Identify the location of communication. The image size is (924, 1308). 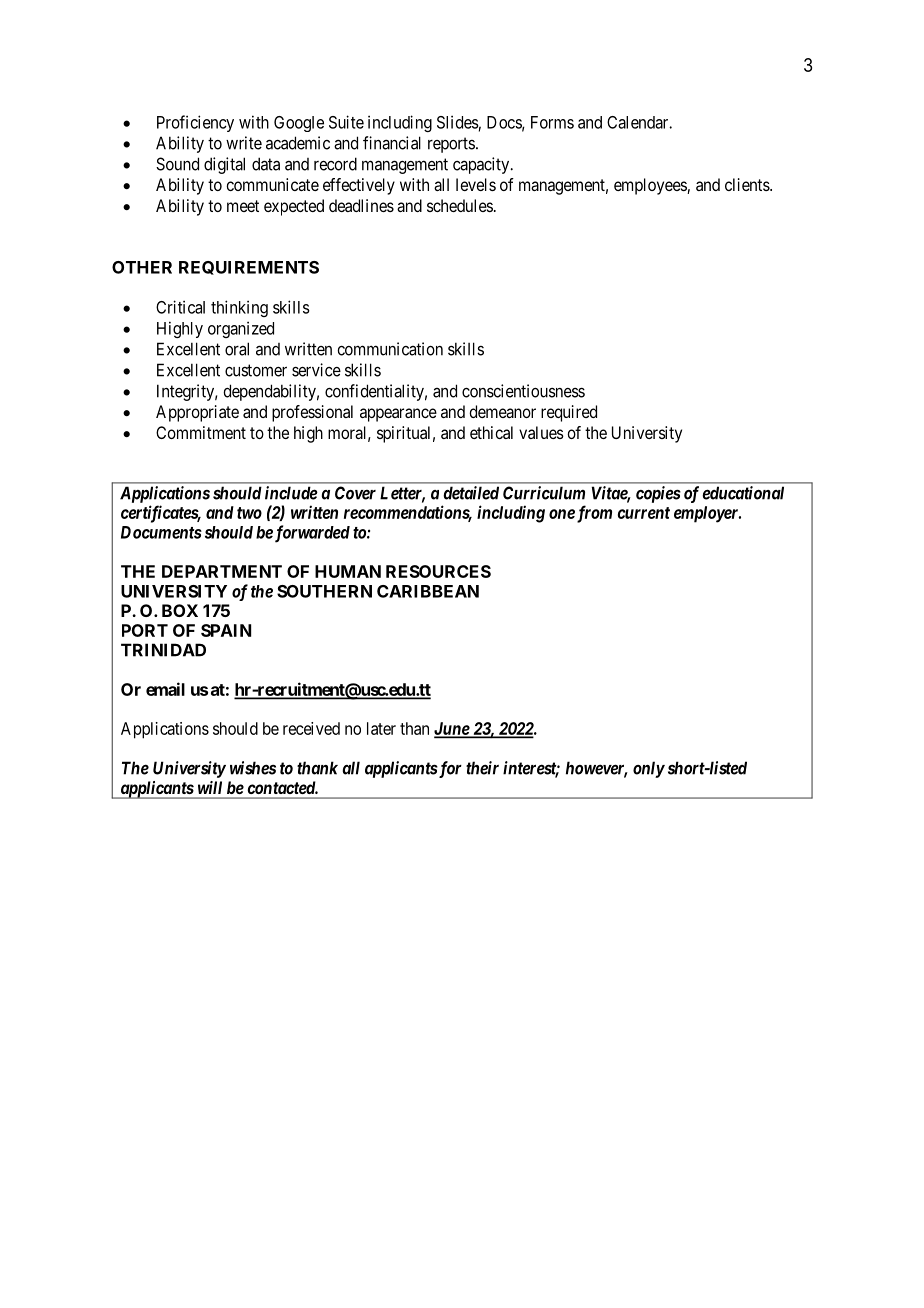
(390, 349).
